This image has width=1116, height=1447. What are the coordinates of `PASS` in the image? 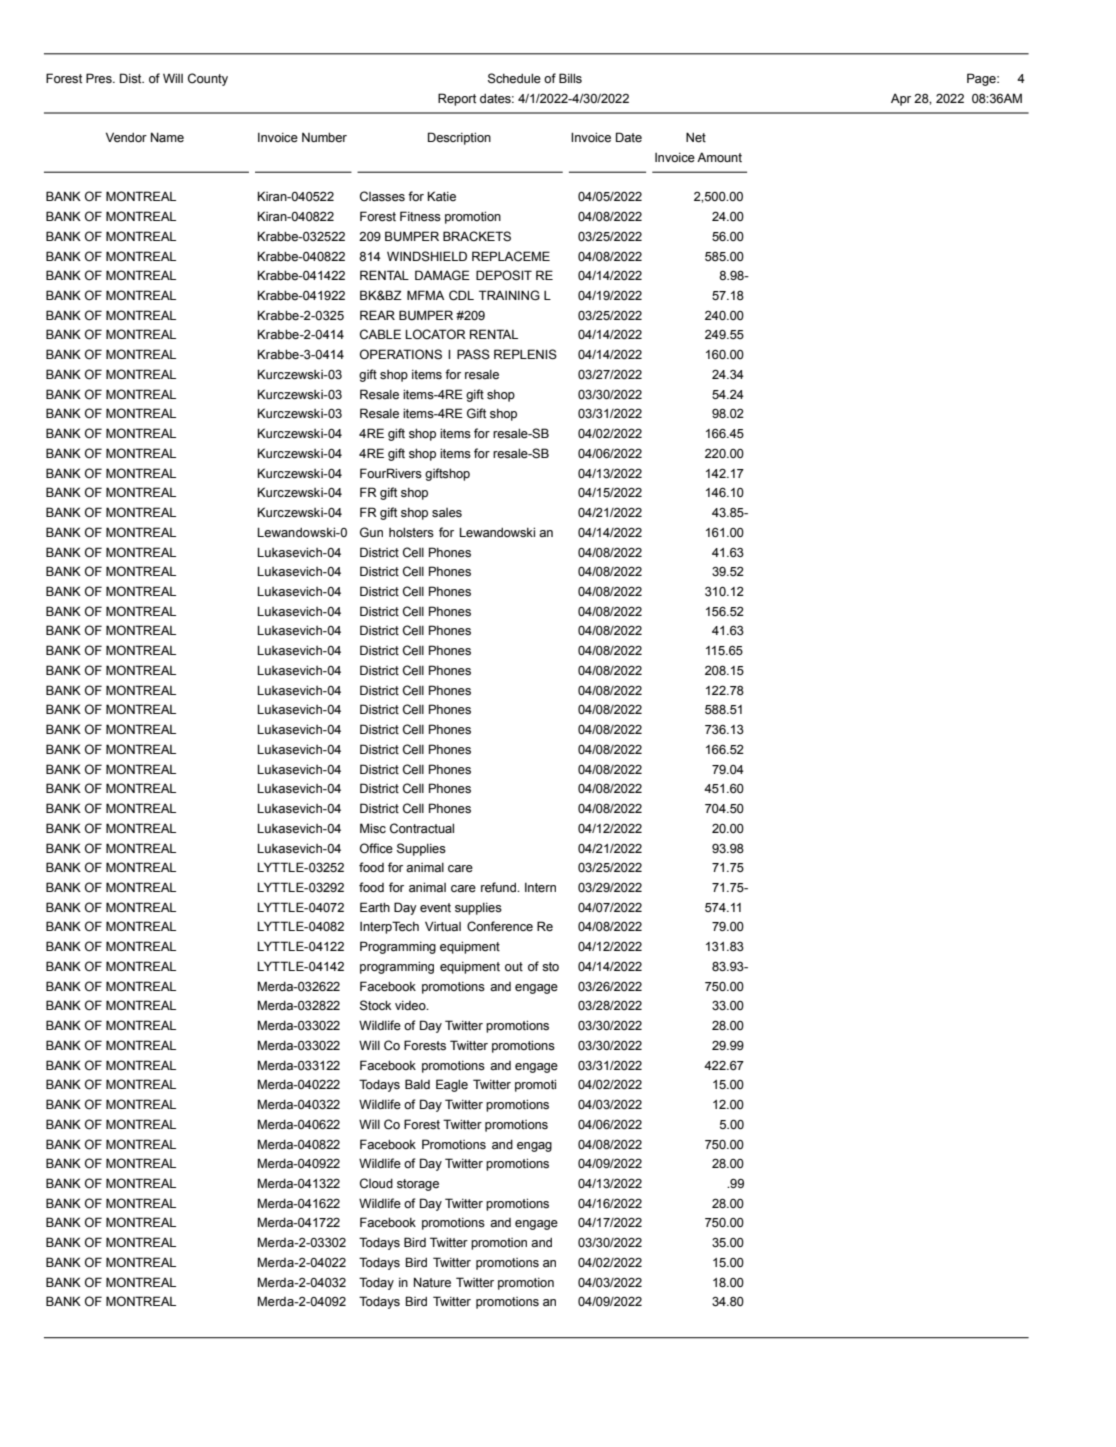 It's located at (473, 354).
